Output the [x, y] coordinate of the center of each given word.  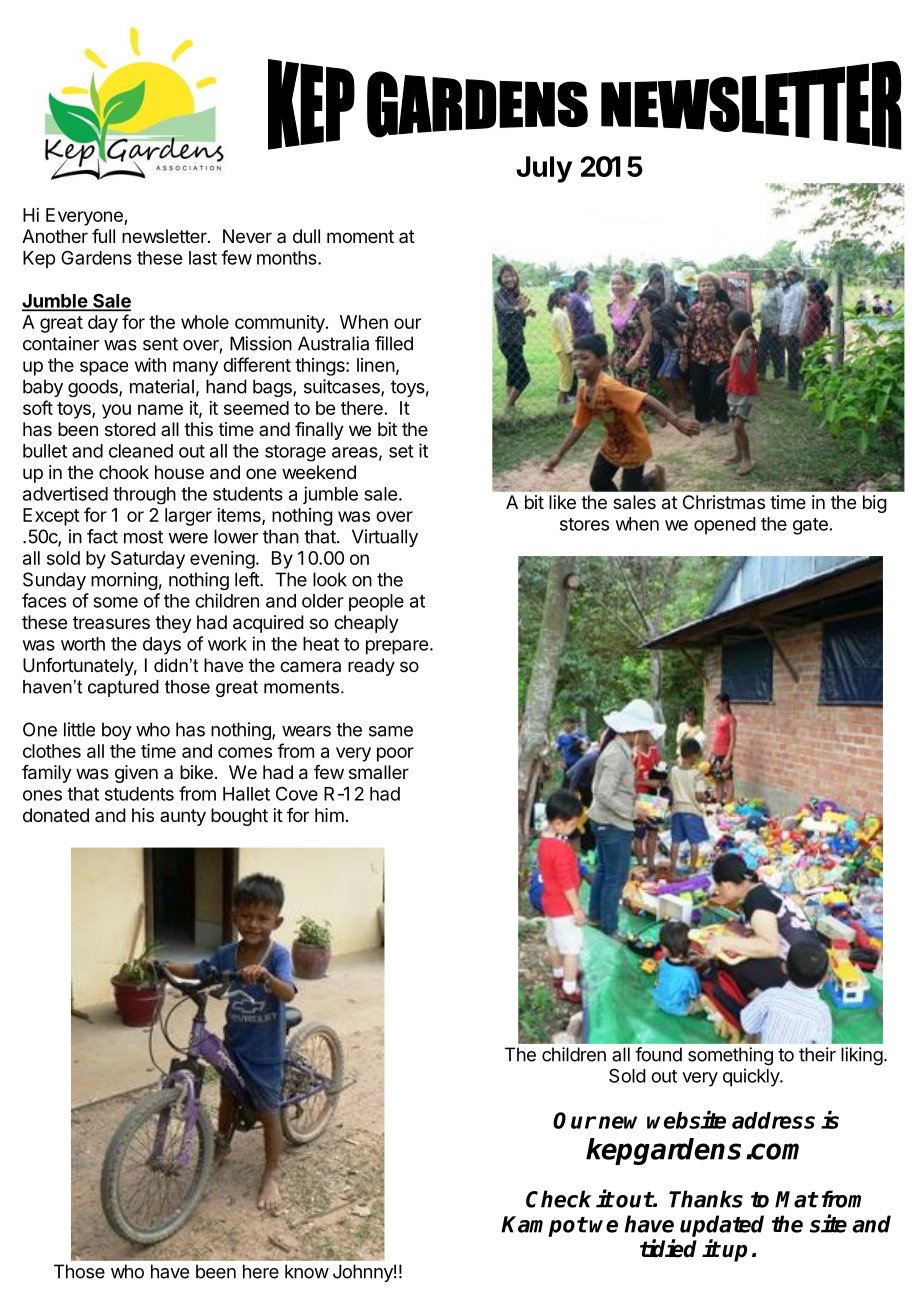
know [307, 1271]
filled [394, 343]
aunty [183, 817]
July [544, 169]
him [329, 815]
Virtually [385, 538]
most [143, 537]
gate [810, 526]
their [817, 1054]
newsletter [165, 236]
